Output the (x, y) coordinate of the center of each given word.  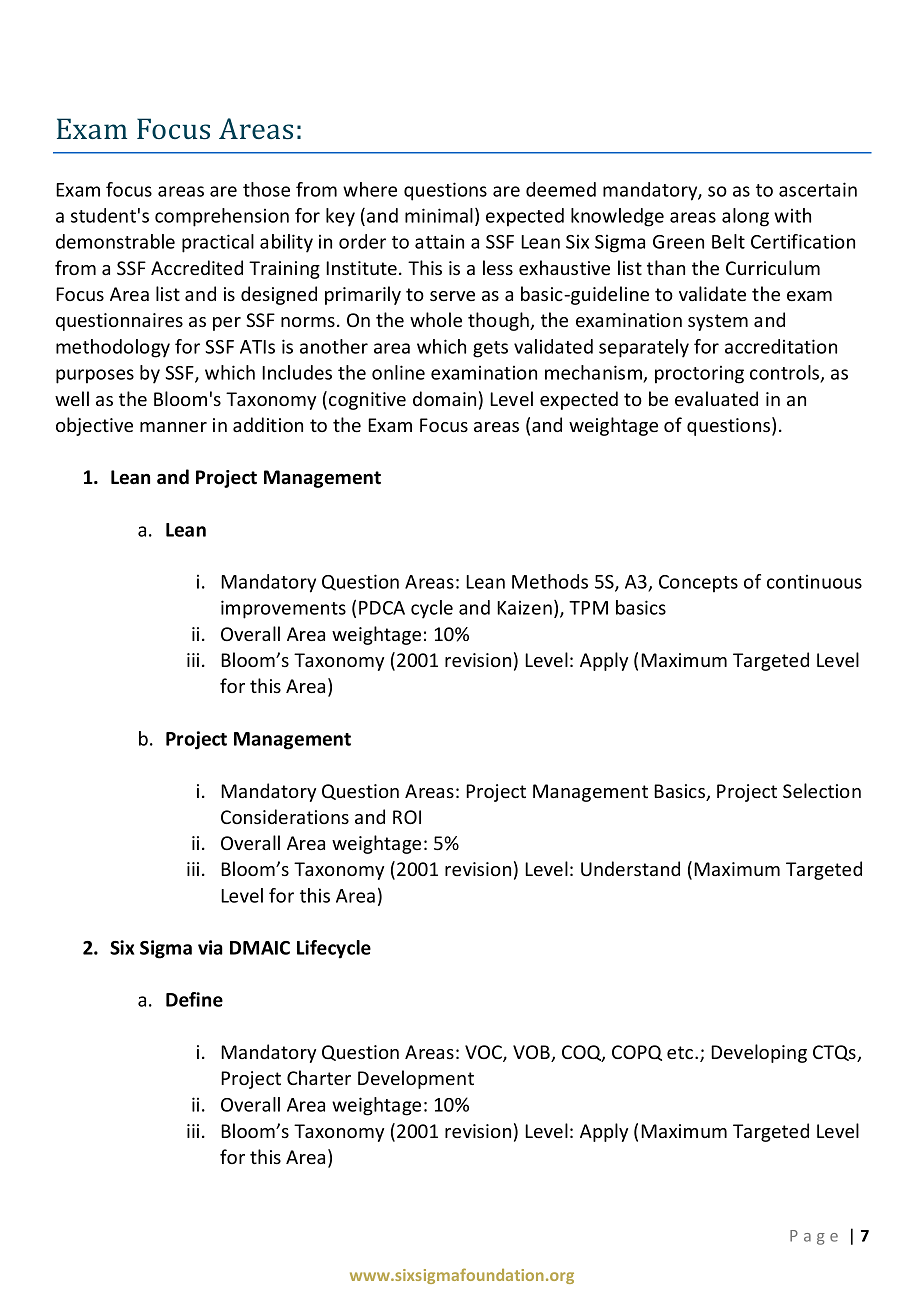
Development (416, 1079)
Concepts (698, 584)
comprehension (222, 217)
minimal (439, 215)
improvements (283, 609)
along (745, 217)
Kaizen (524, 607)
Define (194, 999)
